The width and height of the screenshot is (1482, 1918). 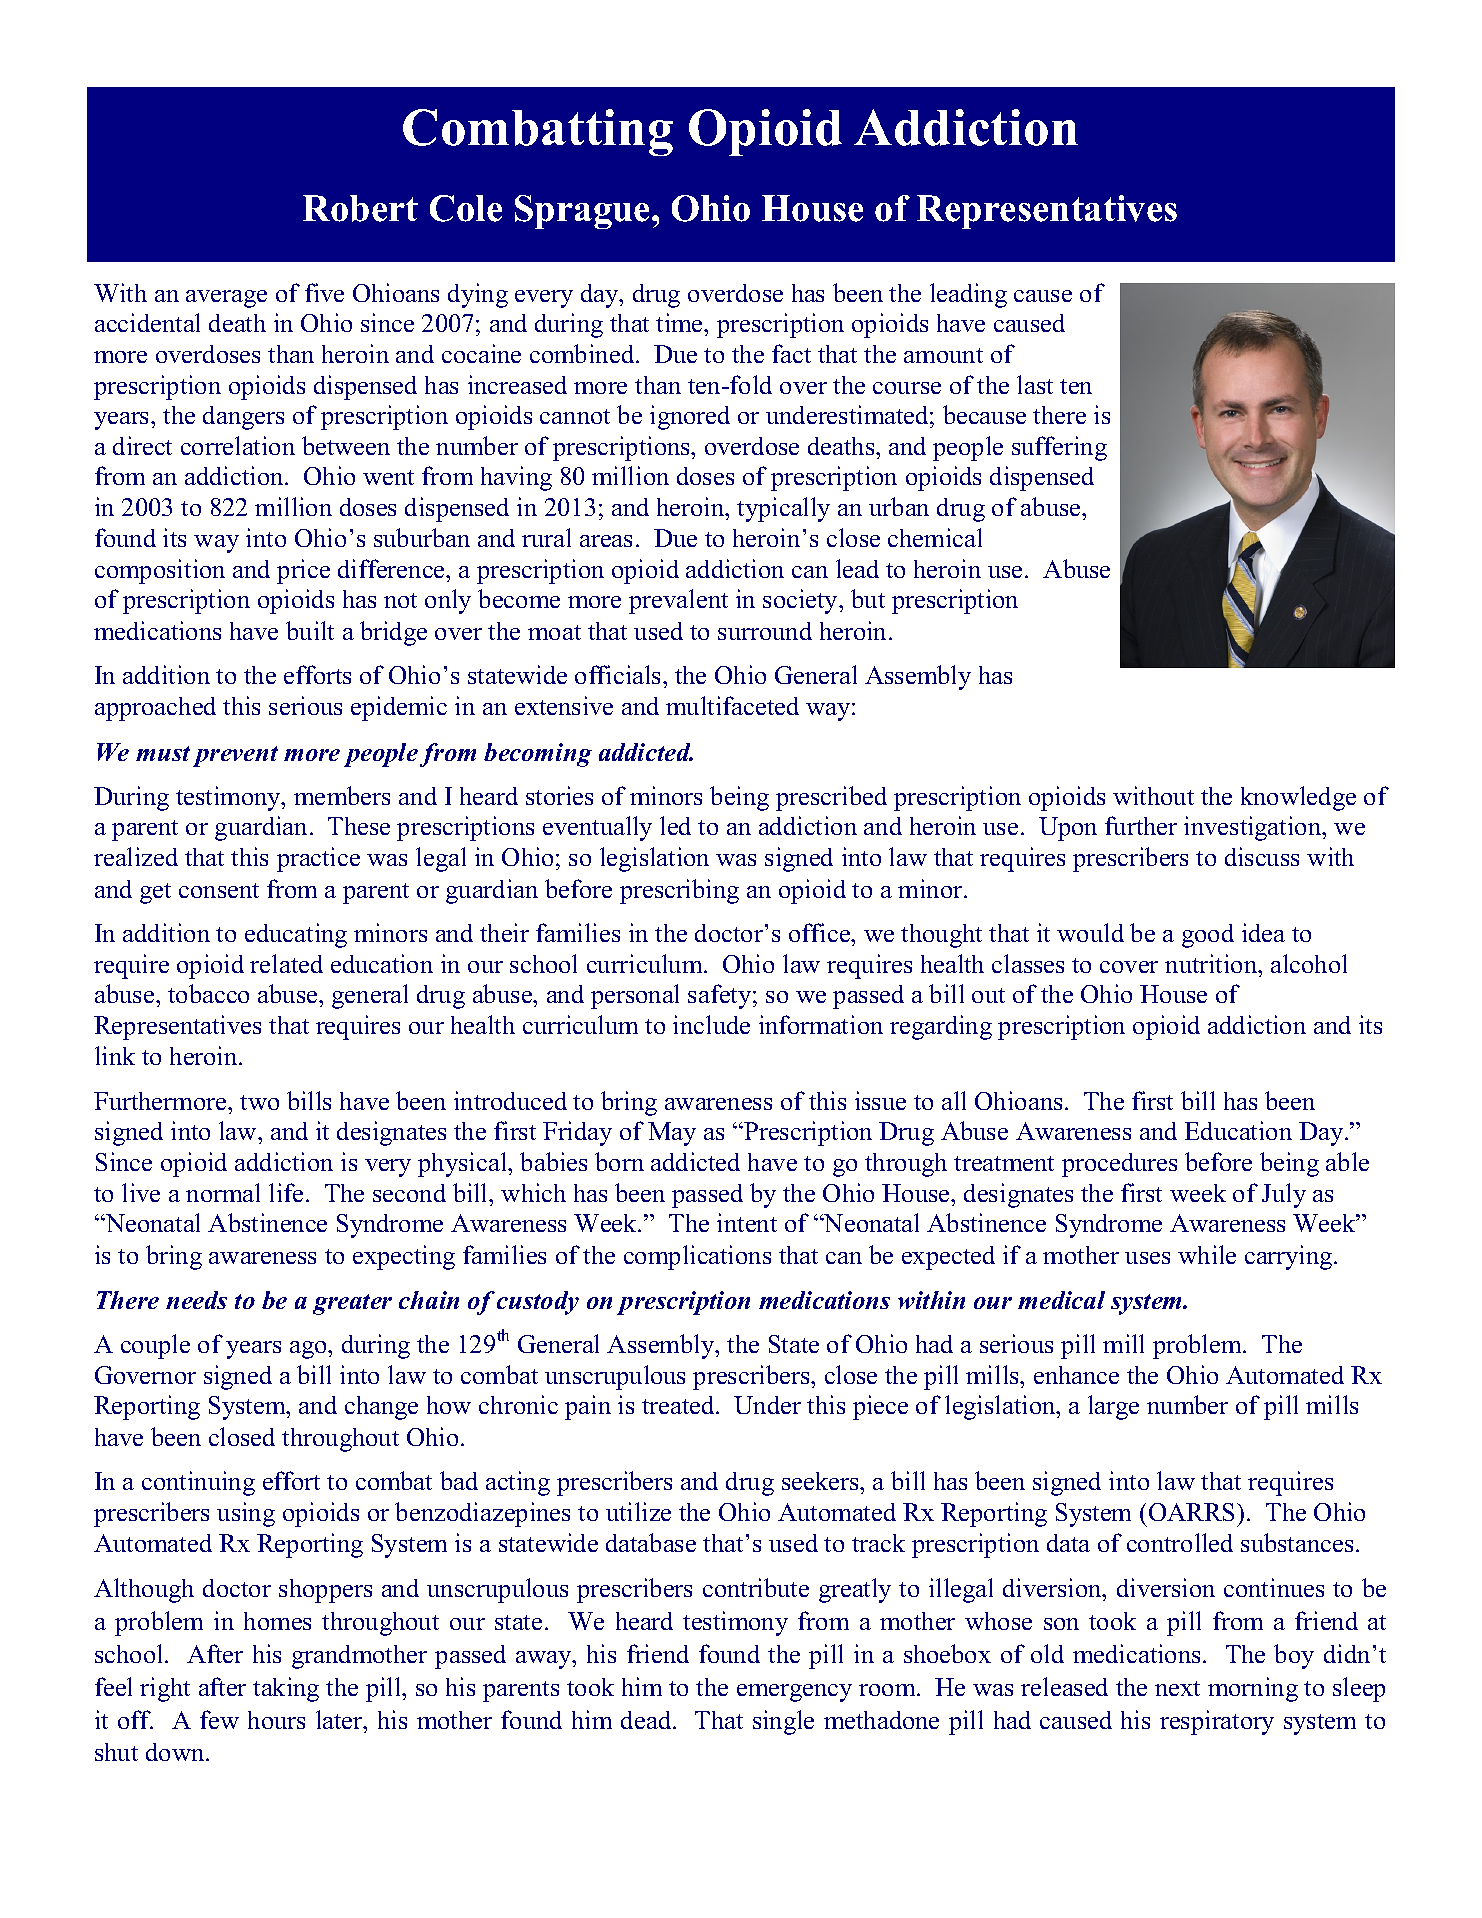 I want to click on treated, so click(x=679, y=1405).
